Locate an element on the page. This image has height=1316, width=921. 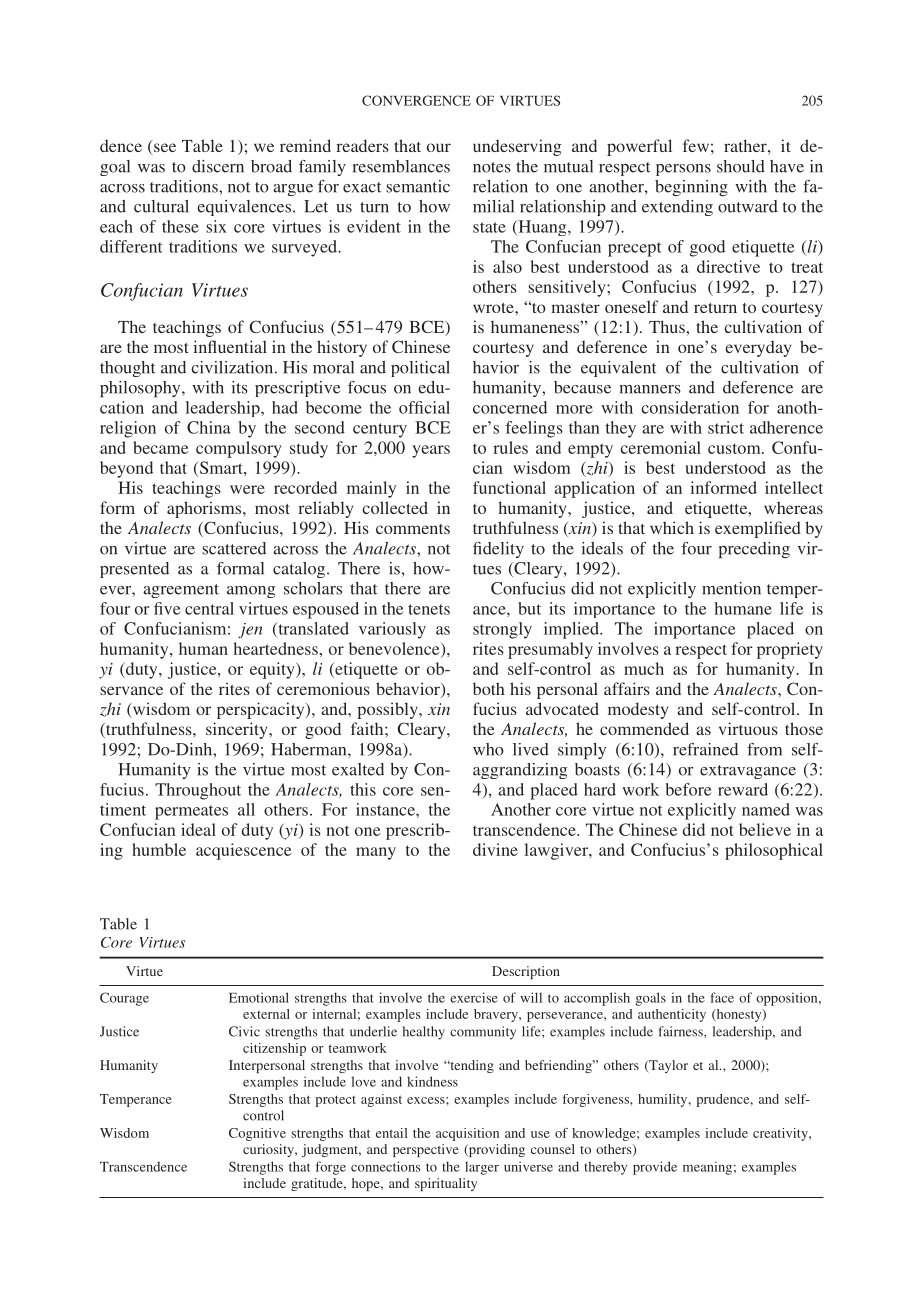
discern is located at coordinates (218, 166).
